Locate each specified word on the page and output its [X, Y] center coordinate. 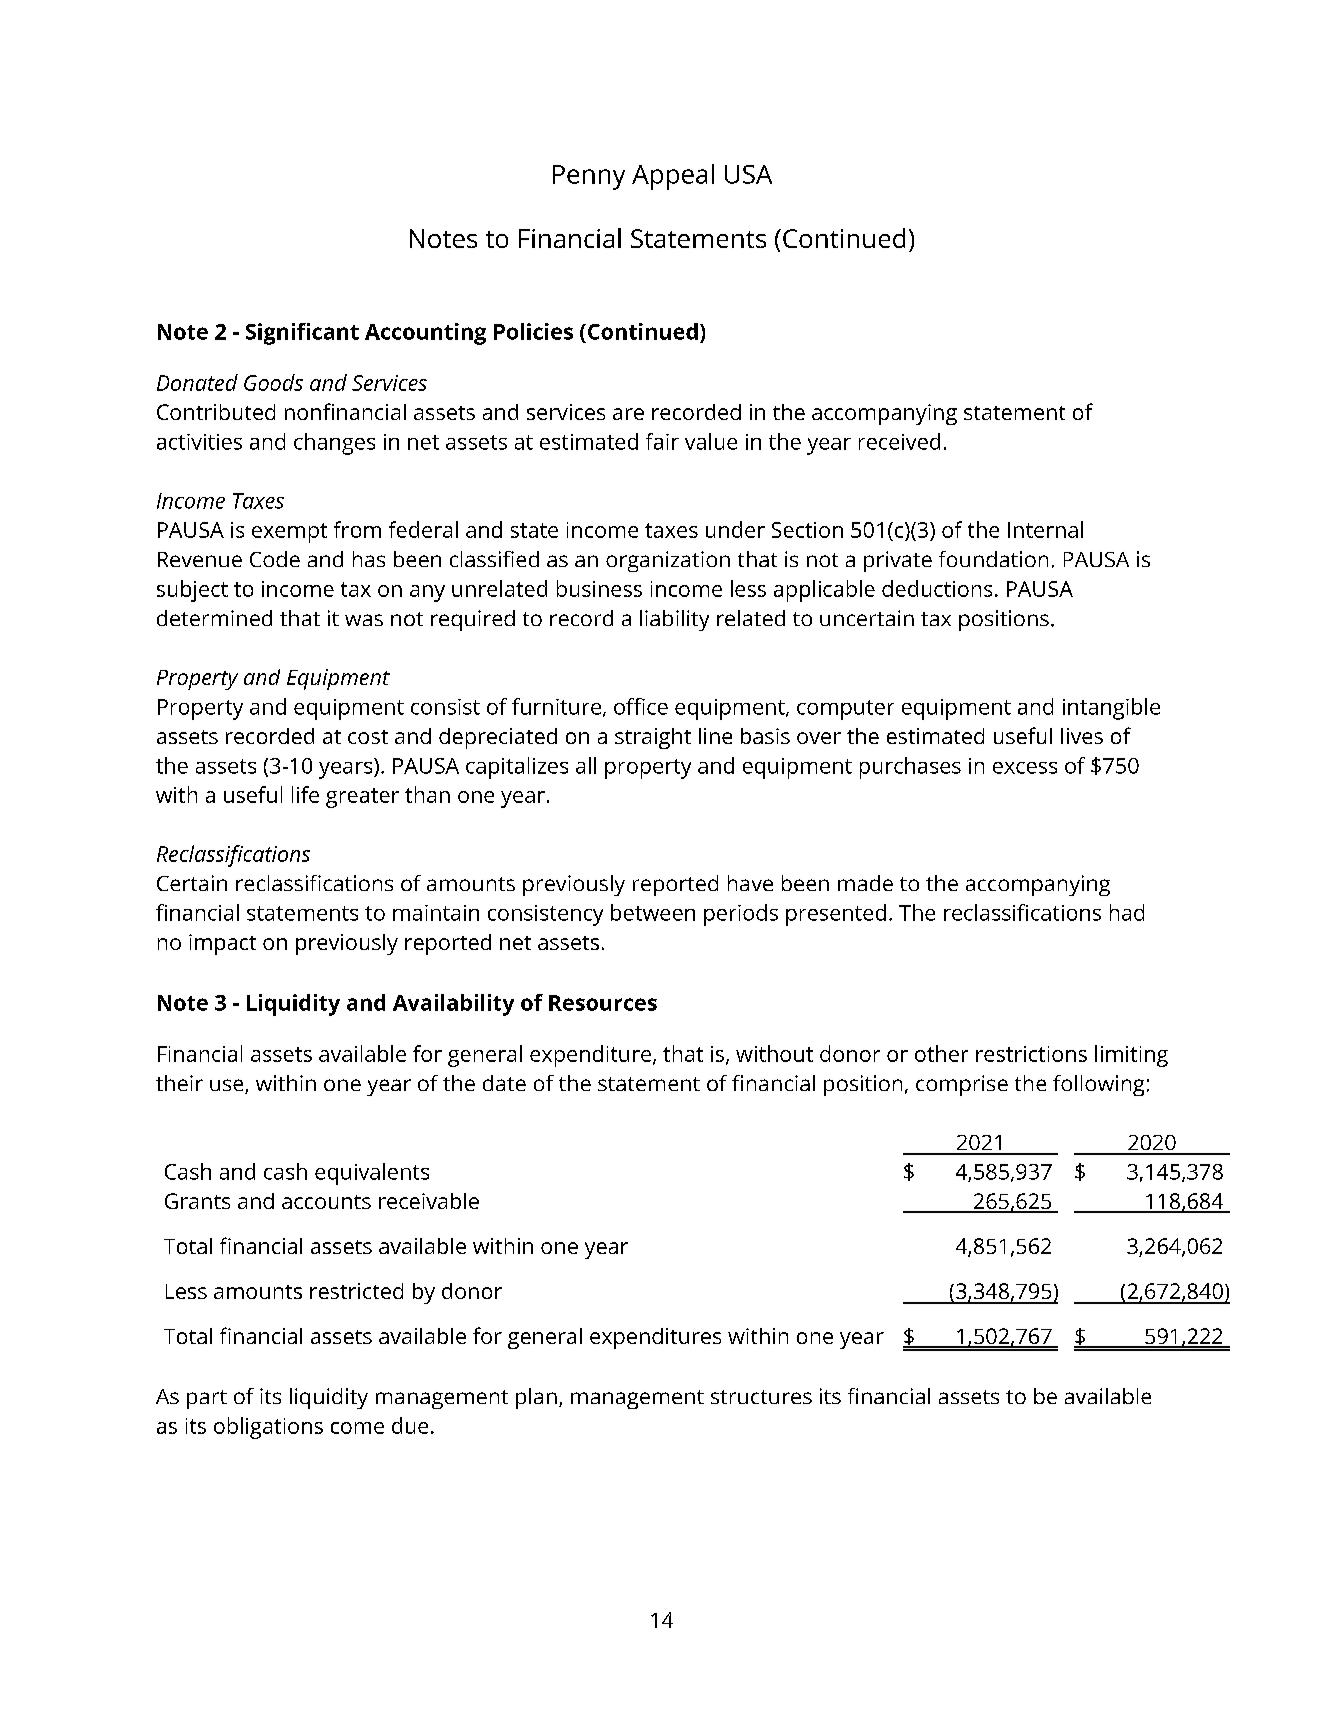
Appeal [673, 177]
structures [761, 1397]
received [899, 441]
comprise [962, 1085]
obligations [268, 1428]
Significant [302, 334]
